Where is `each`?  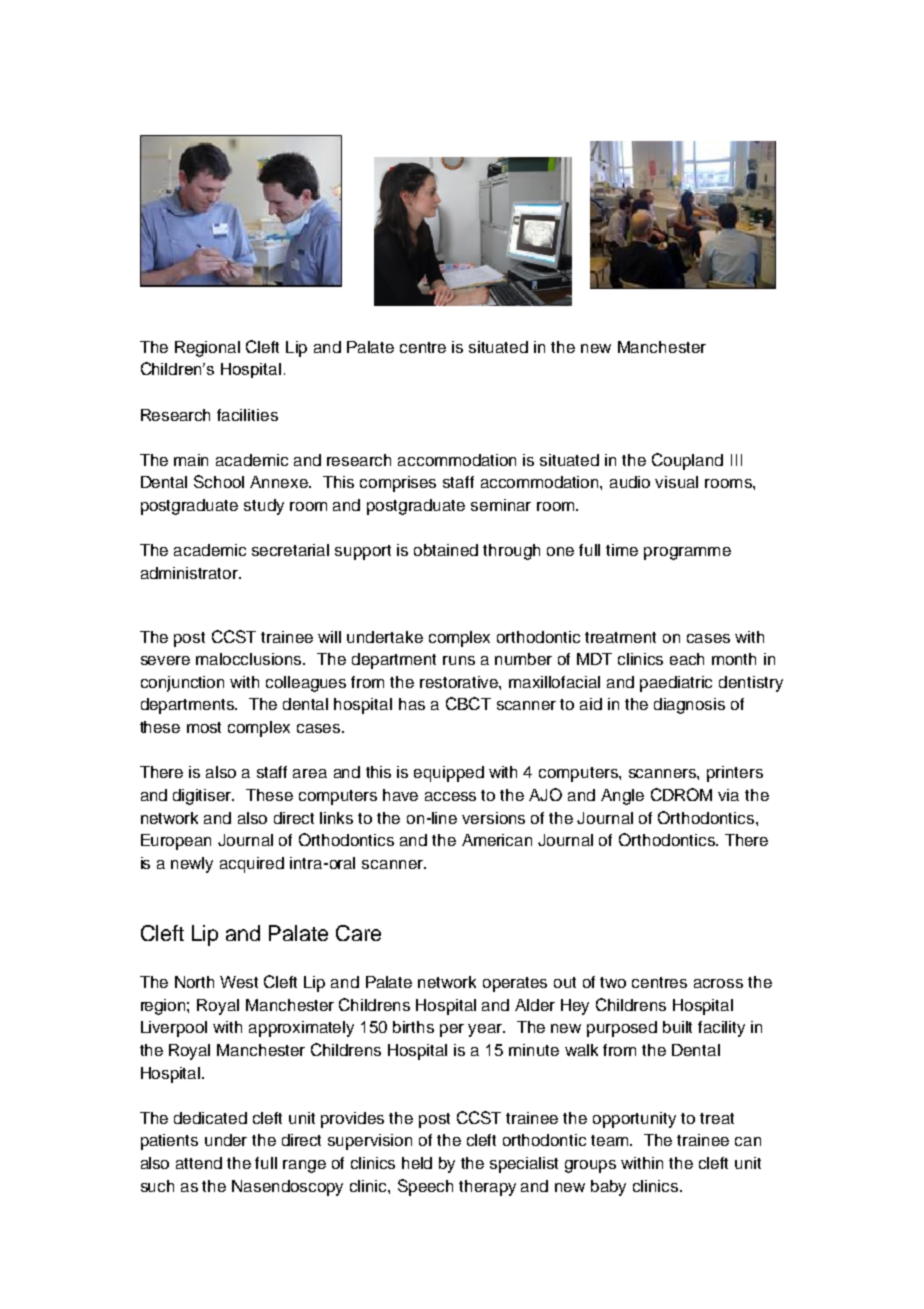 each is located at coordinates (687, 659).
